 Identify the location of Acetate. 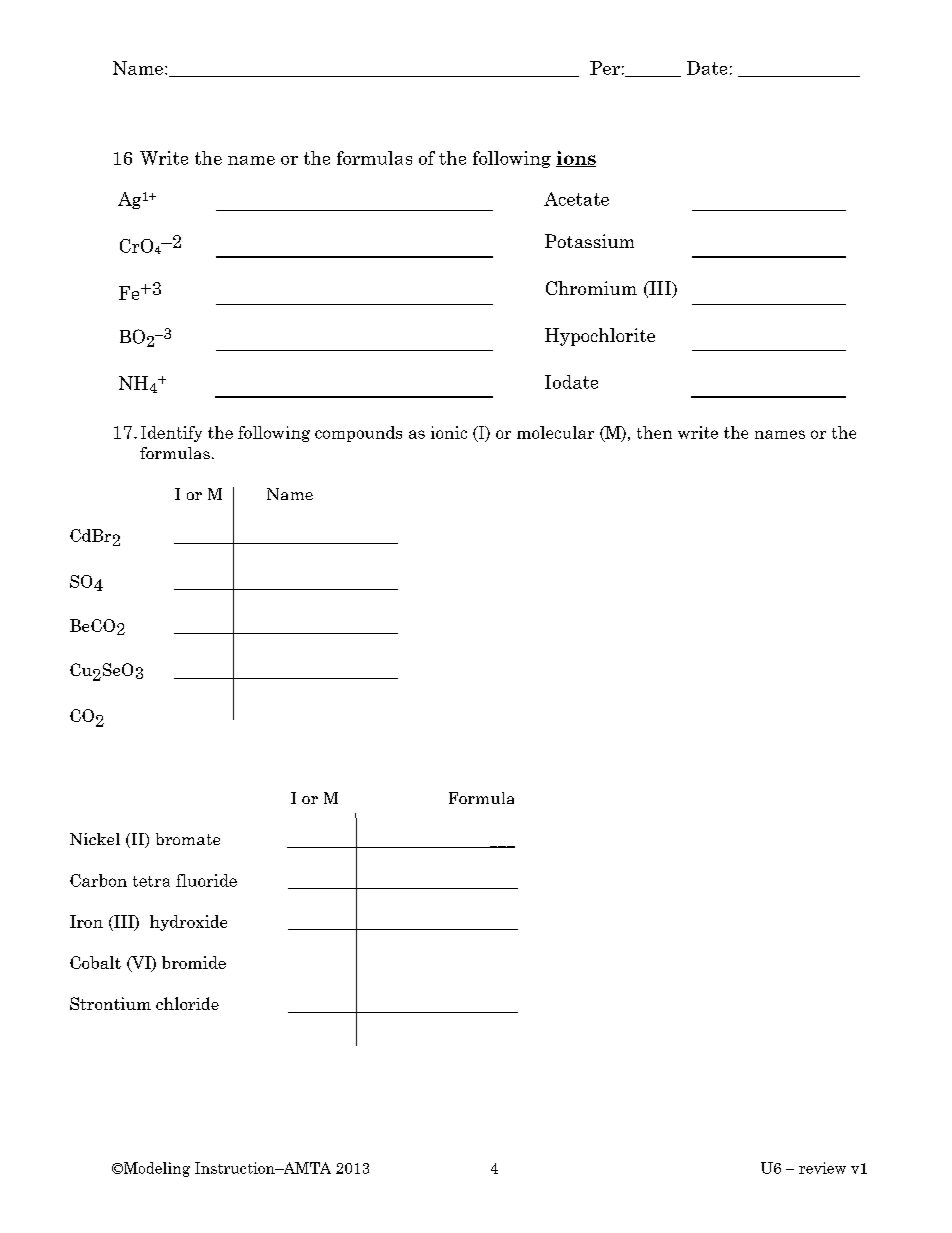
(576, 199).
